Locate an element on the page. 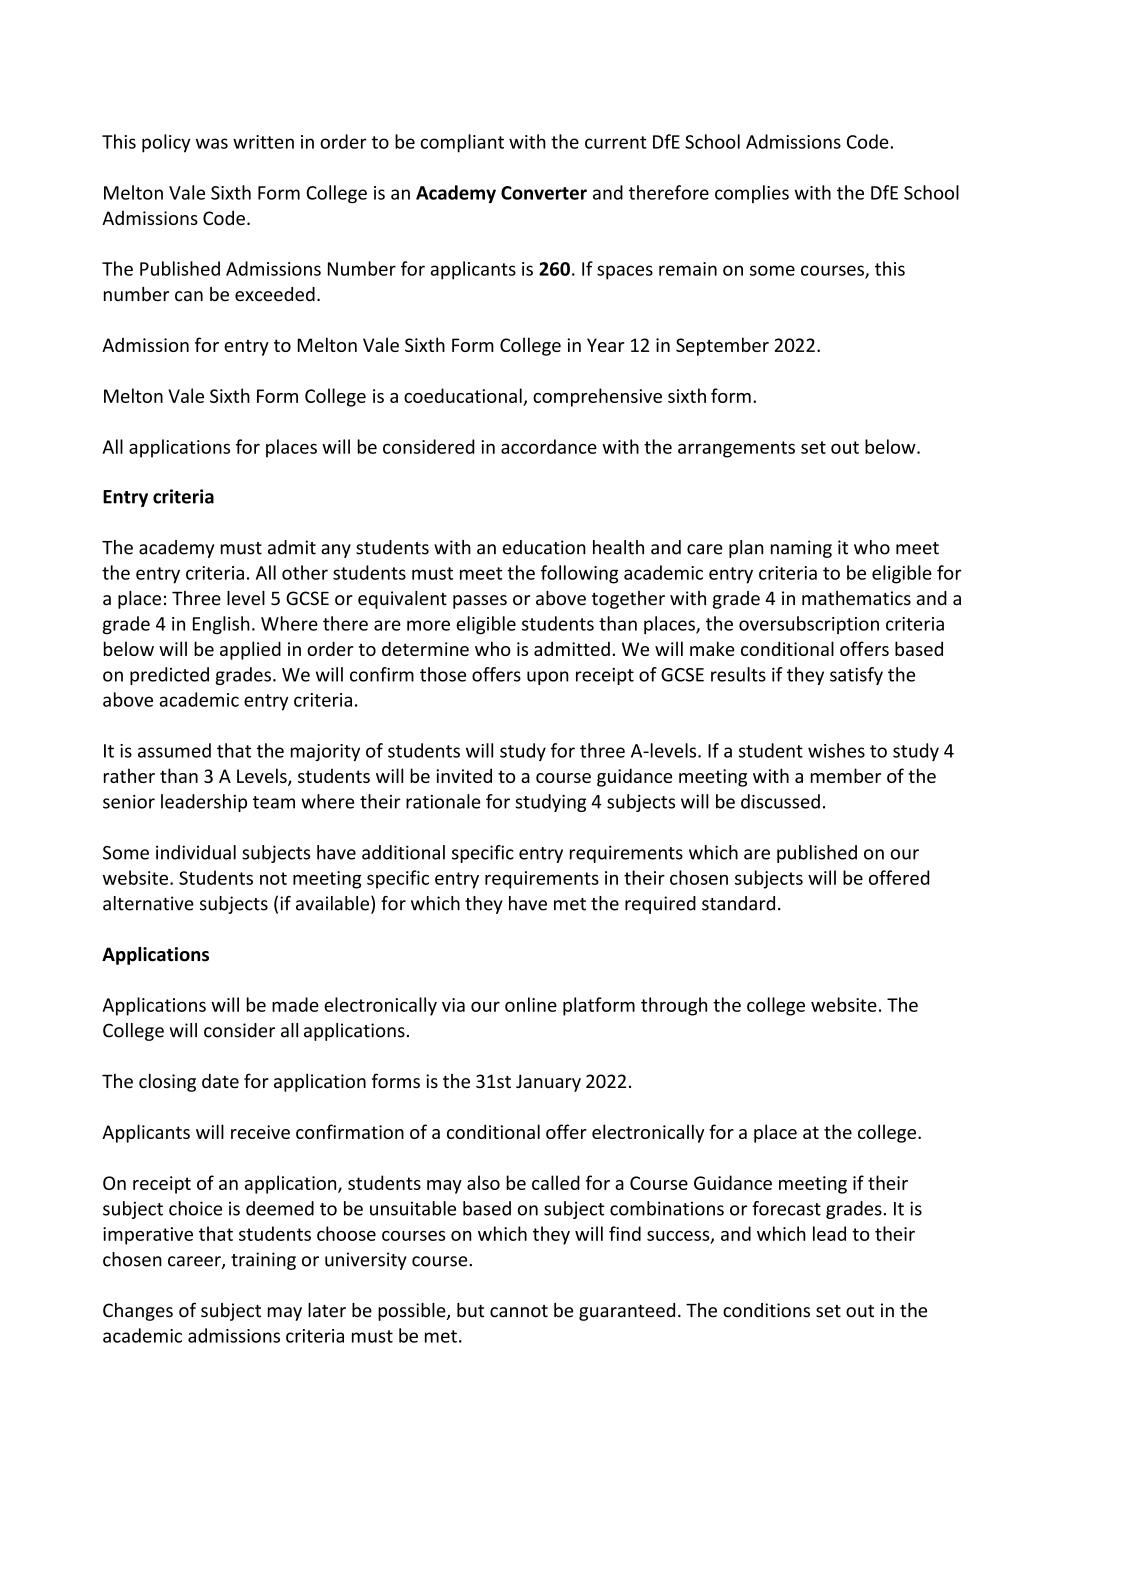 The height and width of the page is (1594, 1128). through is located at coordinates (674, 1006).
